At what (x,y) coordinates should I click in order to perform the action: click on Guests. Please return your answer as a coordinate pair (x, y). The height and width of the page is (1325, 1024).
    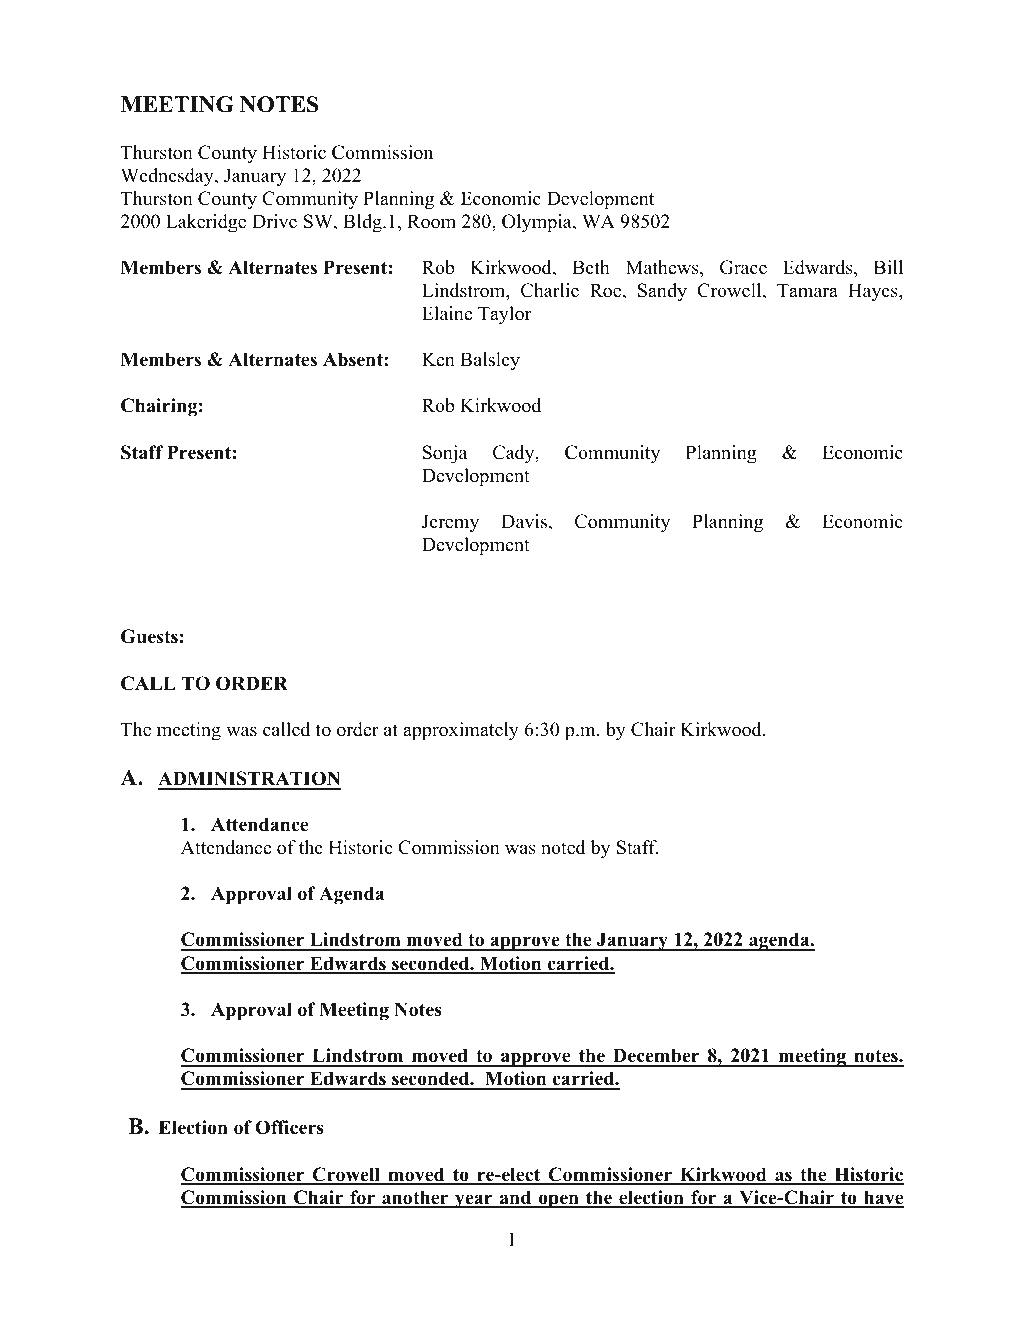
    Looking at the image, I should click on (149, 636).
